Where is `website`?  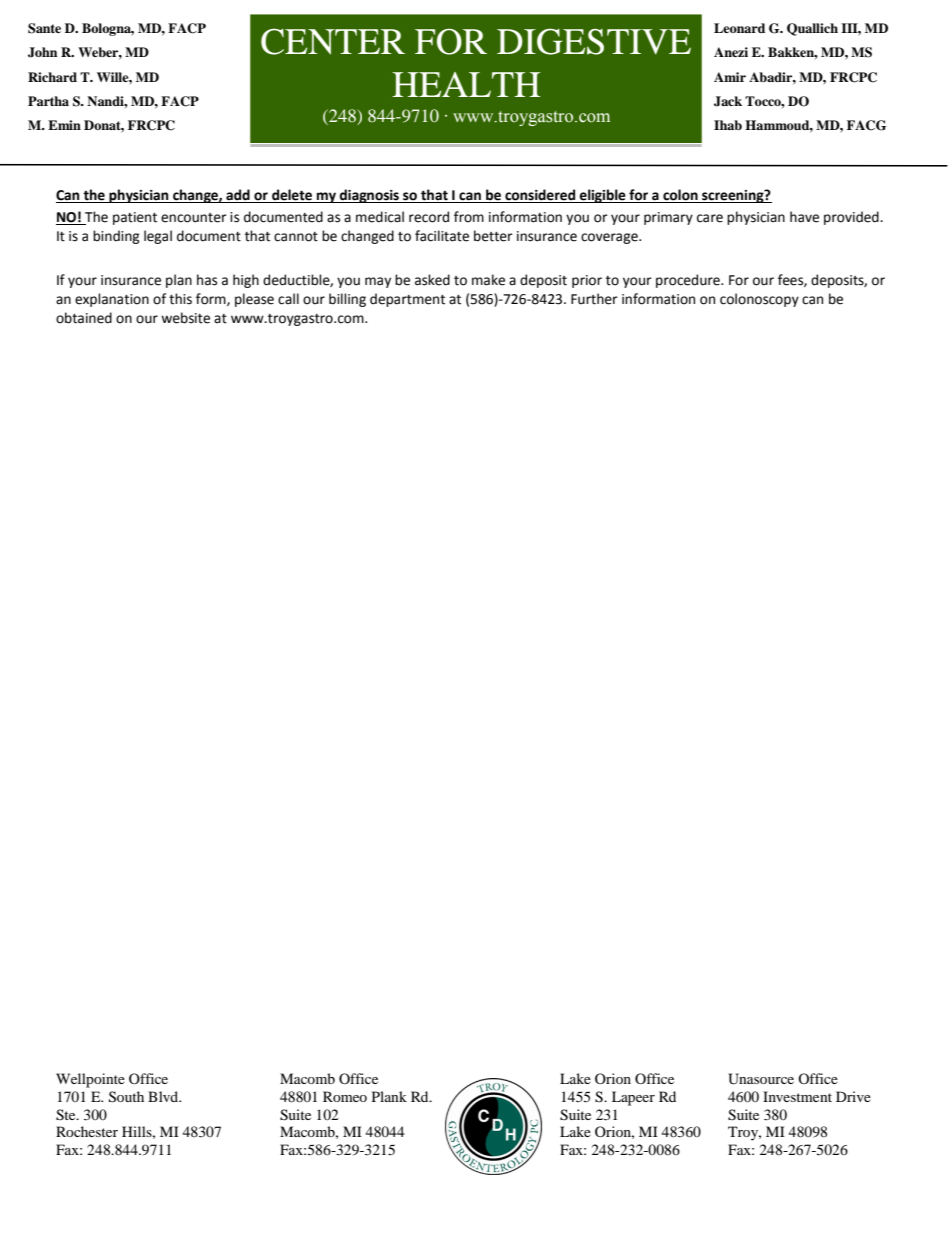
website is located at coordinates (185, 318).
